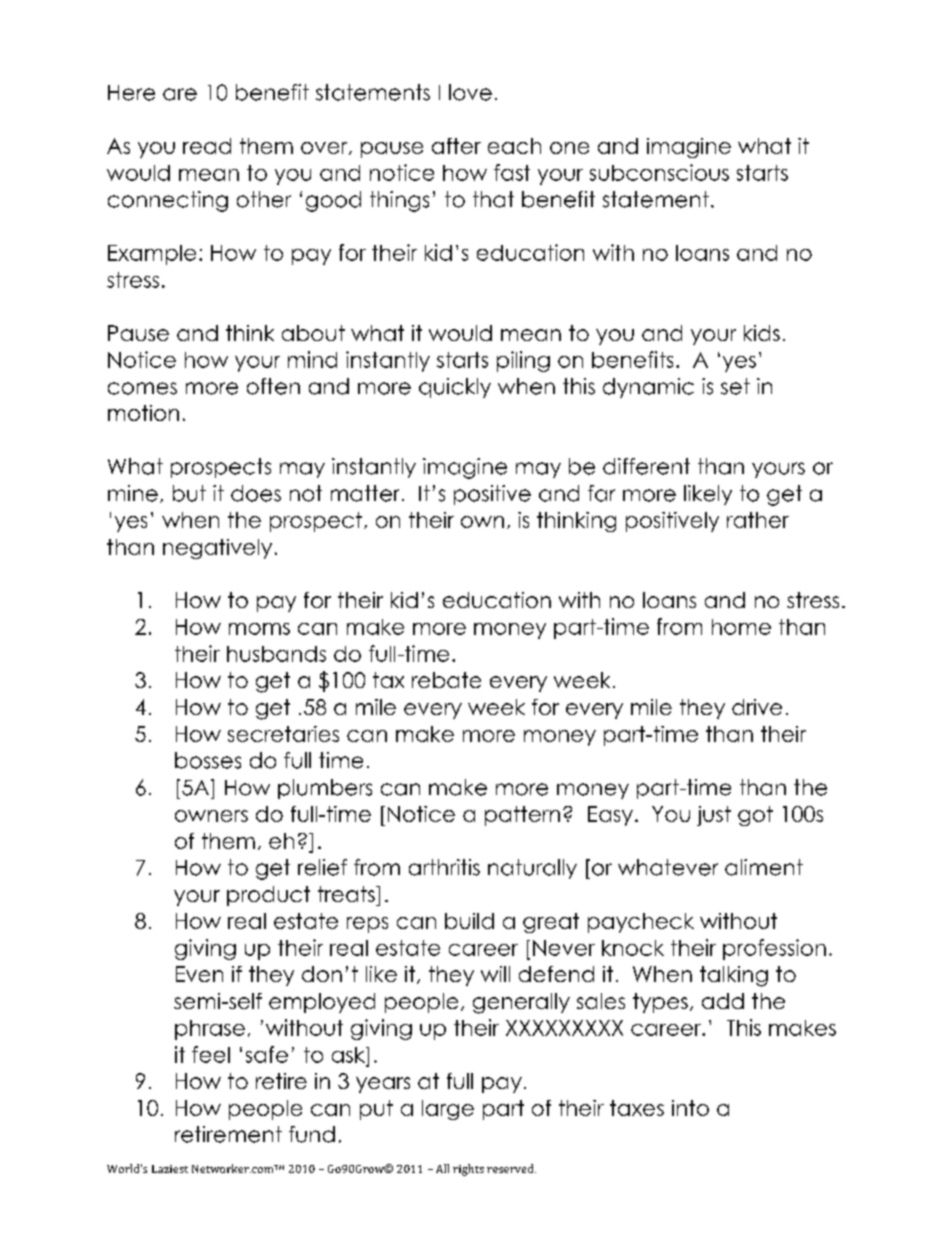  Describe the element at coordinates (448, 1110) in the document. I see `large` at that location.
